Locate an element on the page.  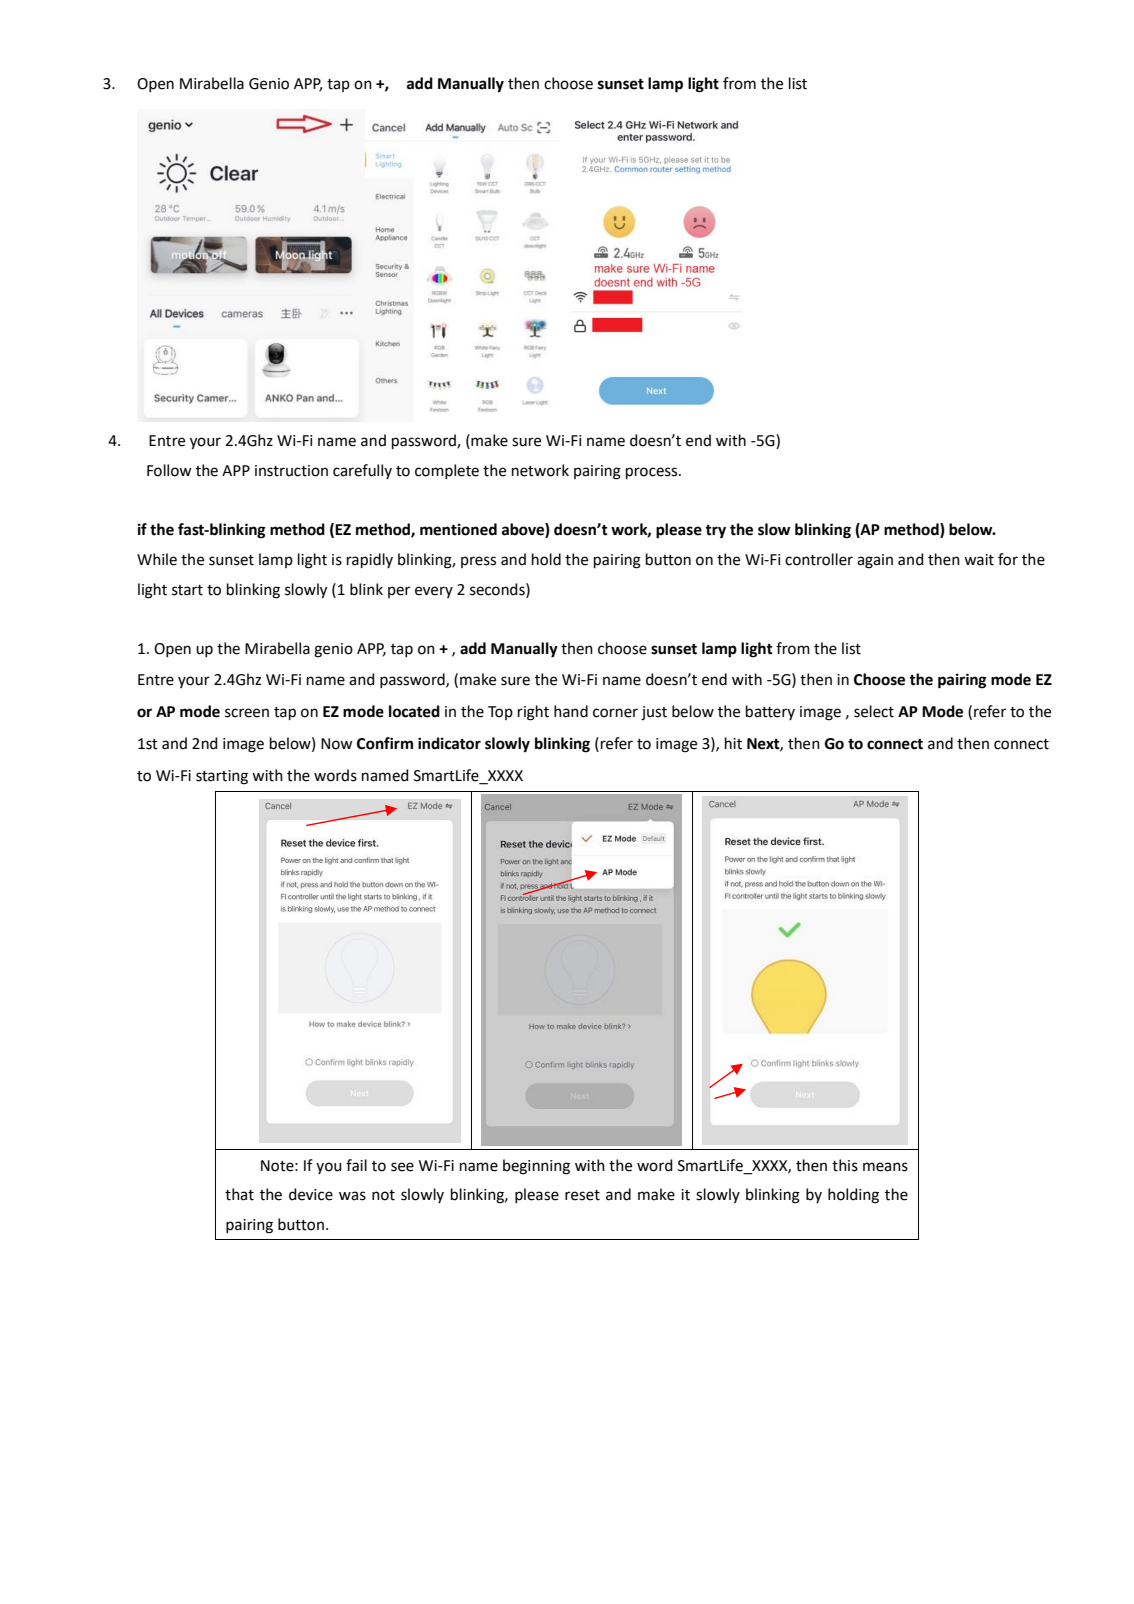
select is located at coordinates (874, 711).
